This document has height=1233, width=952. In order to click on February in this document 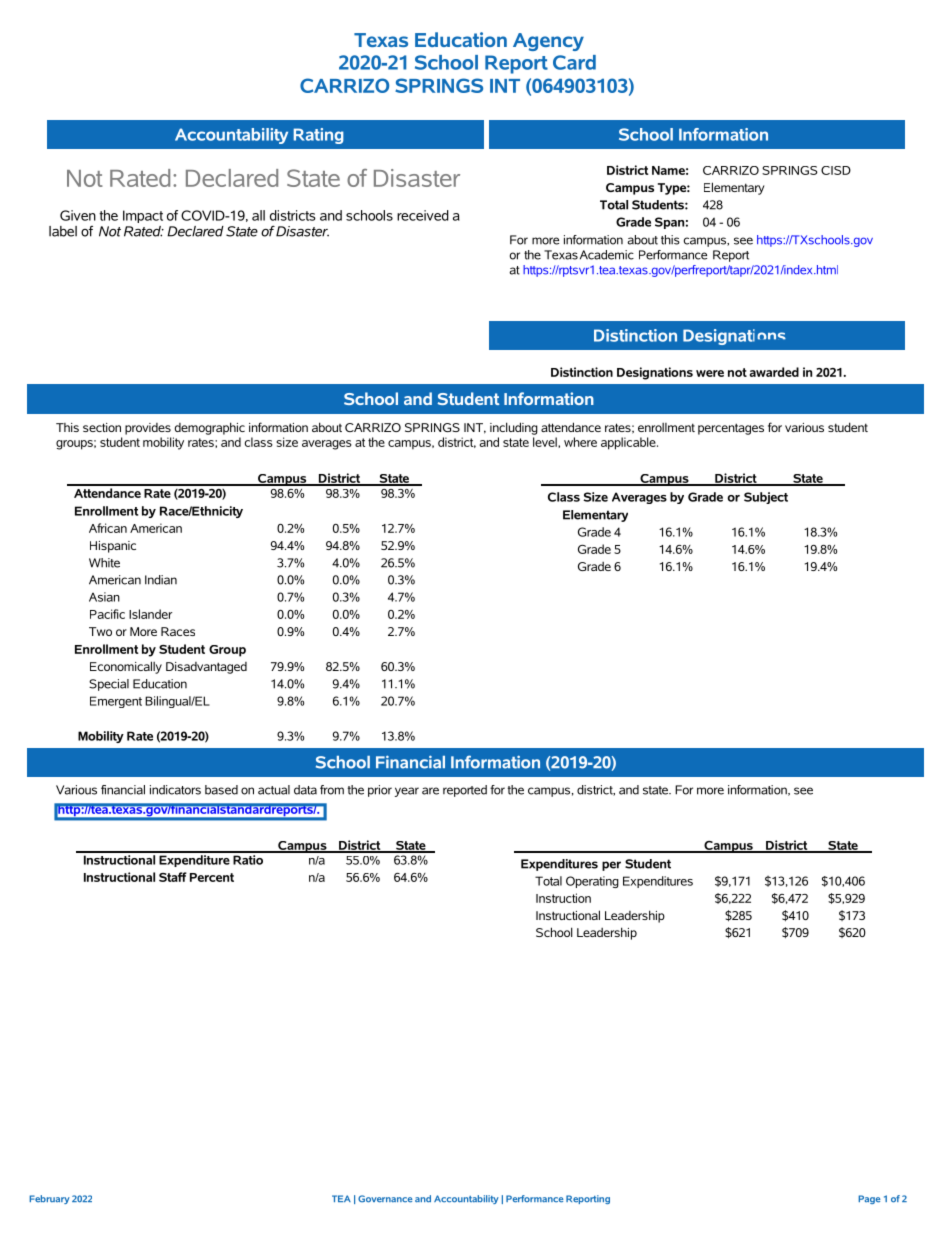, I will do `click(49, 1199)`.
